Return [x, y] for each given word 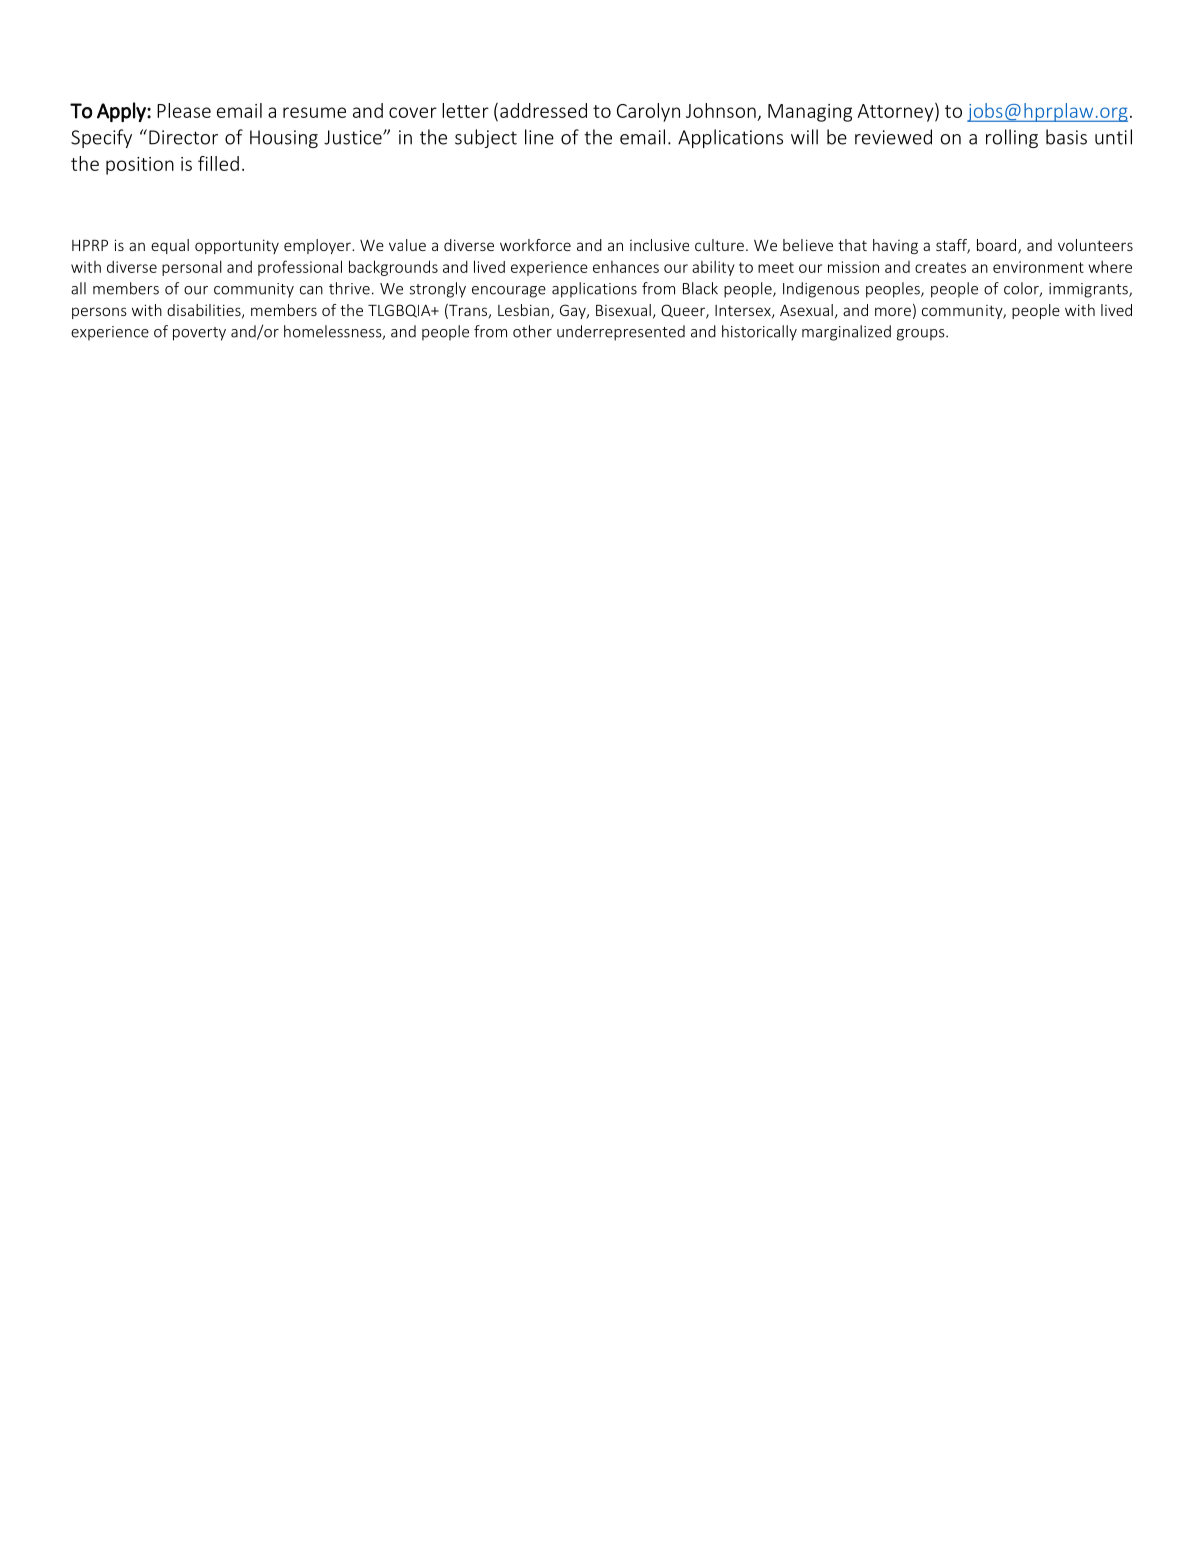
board [996, 245]
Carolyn [648, 112]
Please [184, 110]
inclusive [659, 245]
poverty [199, 334]
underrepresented [621, 333]
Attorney [896, 112]
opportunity [237, 246]
